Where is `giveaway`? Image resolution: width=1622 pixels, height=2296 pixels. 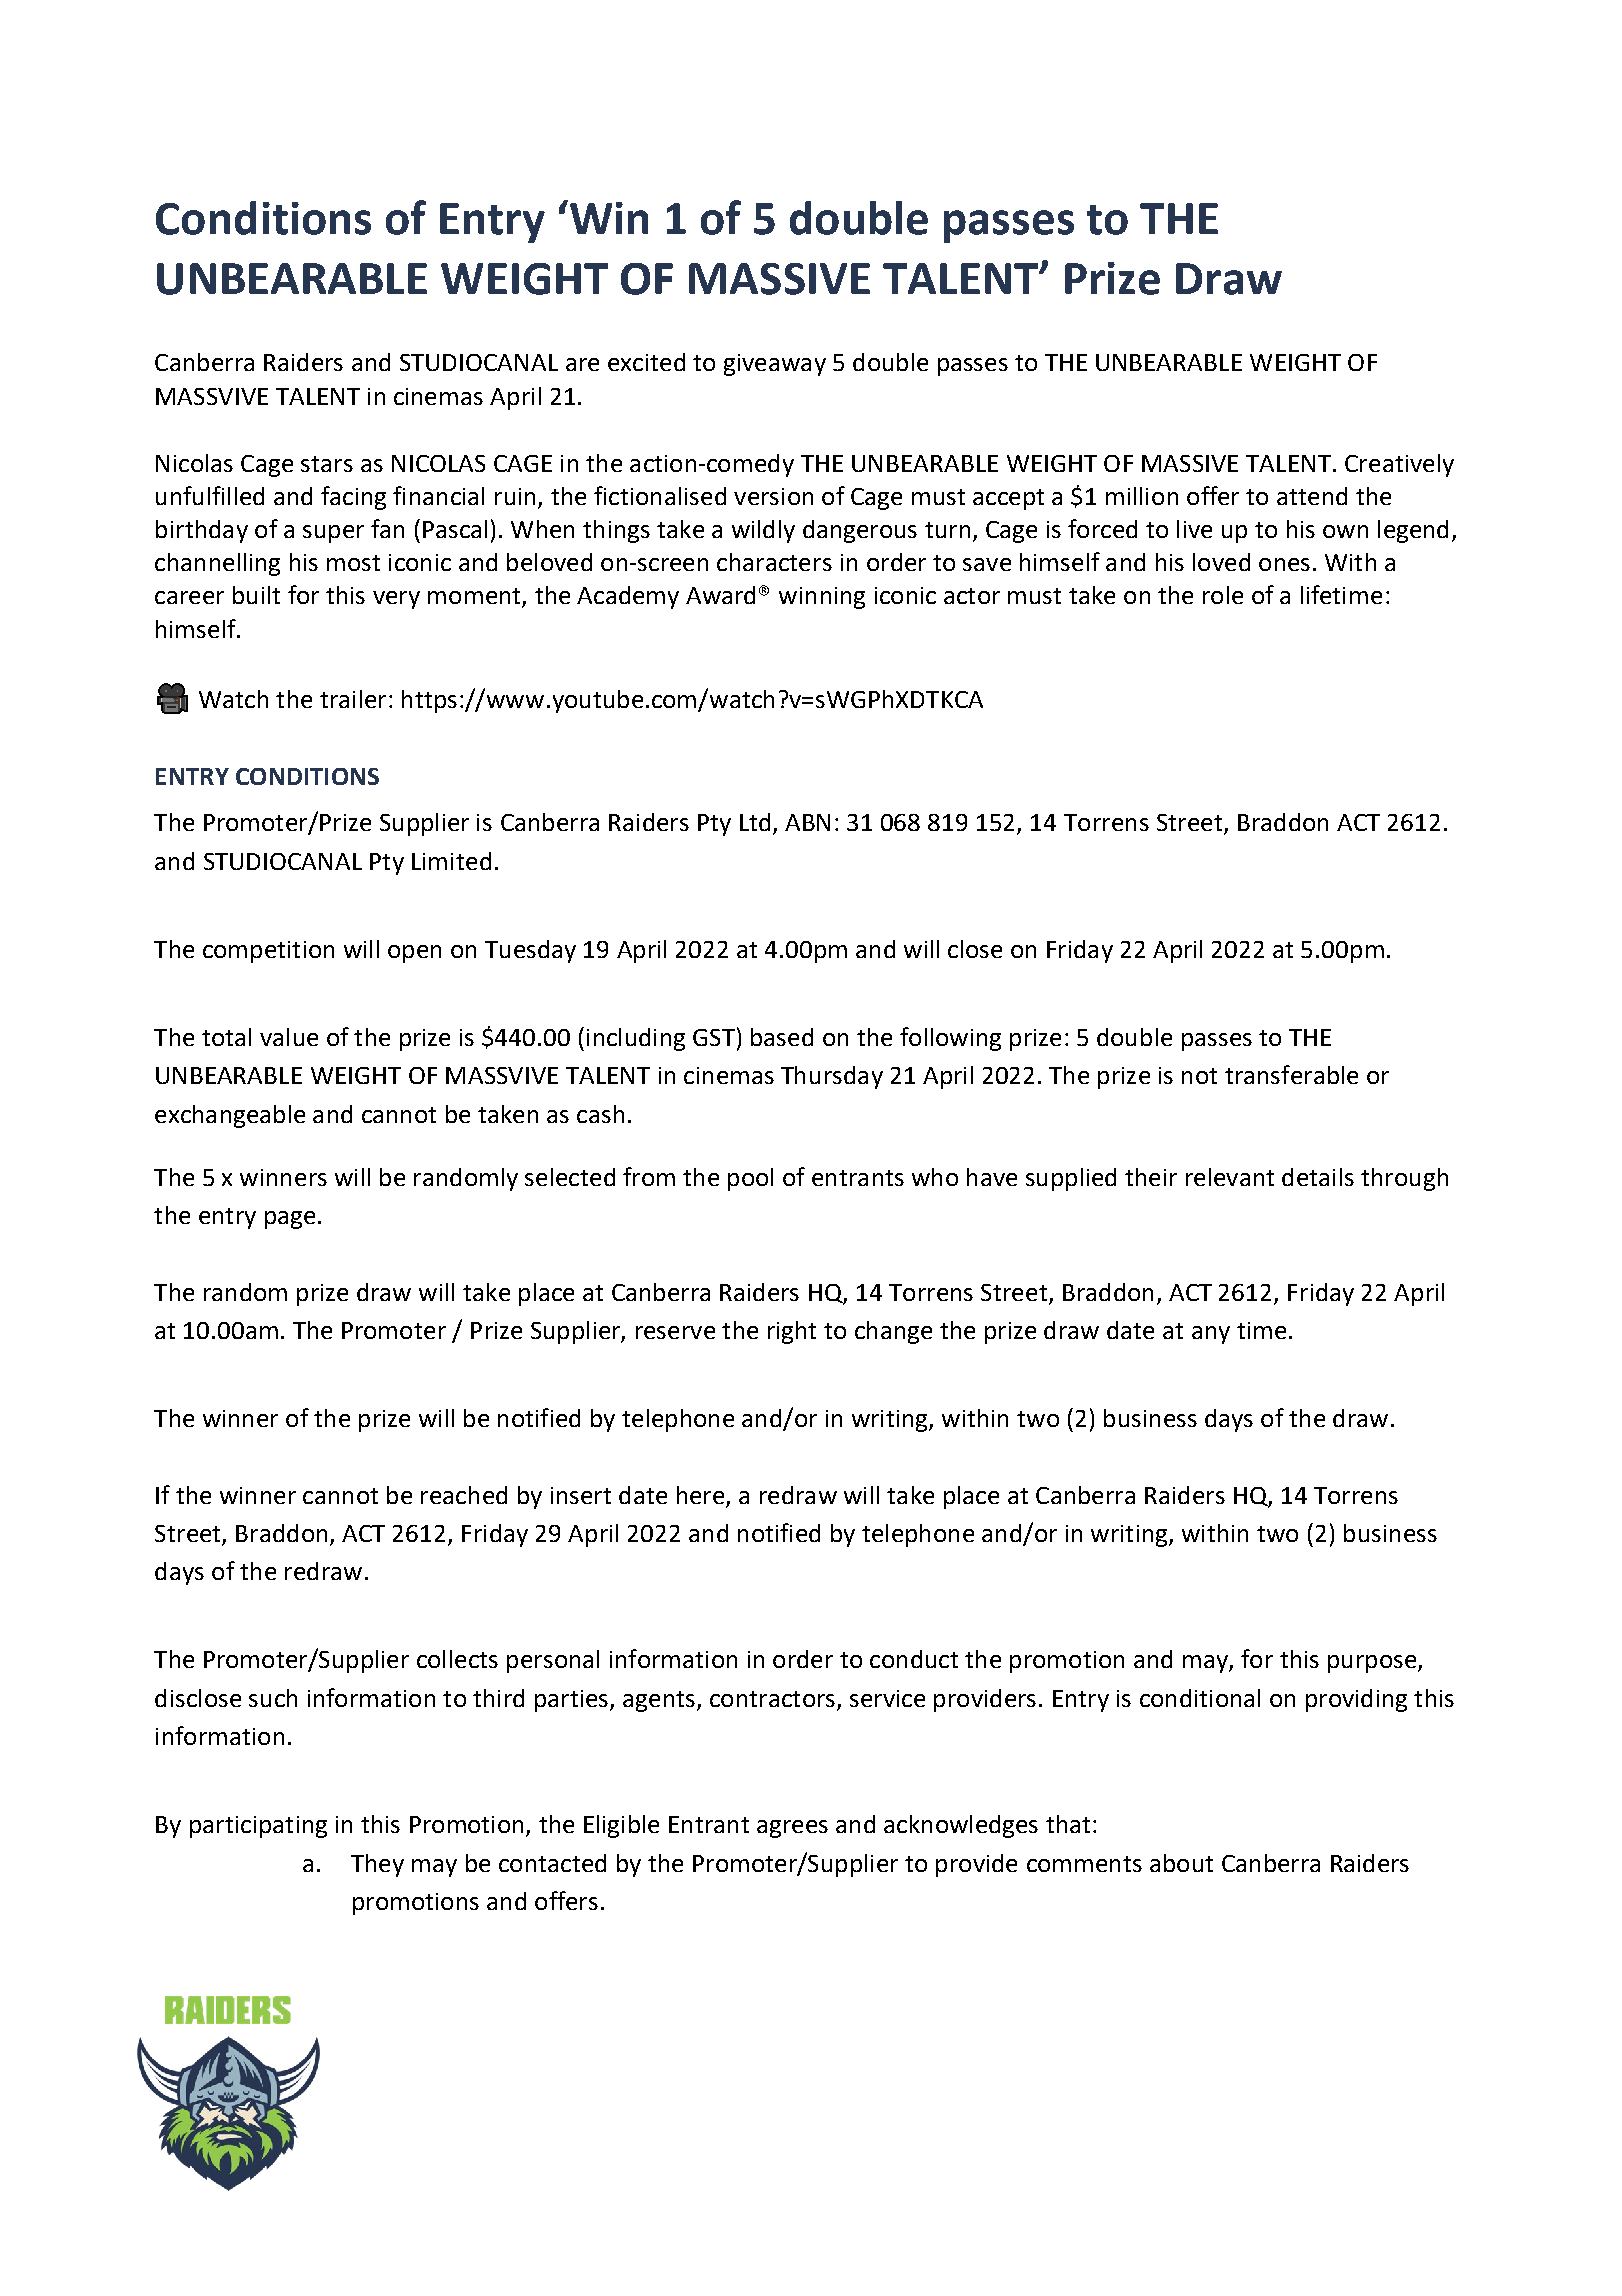 giveaway is located at coordinates (775, 365).
